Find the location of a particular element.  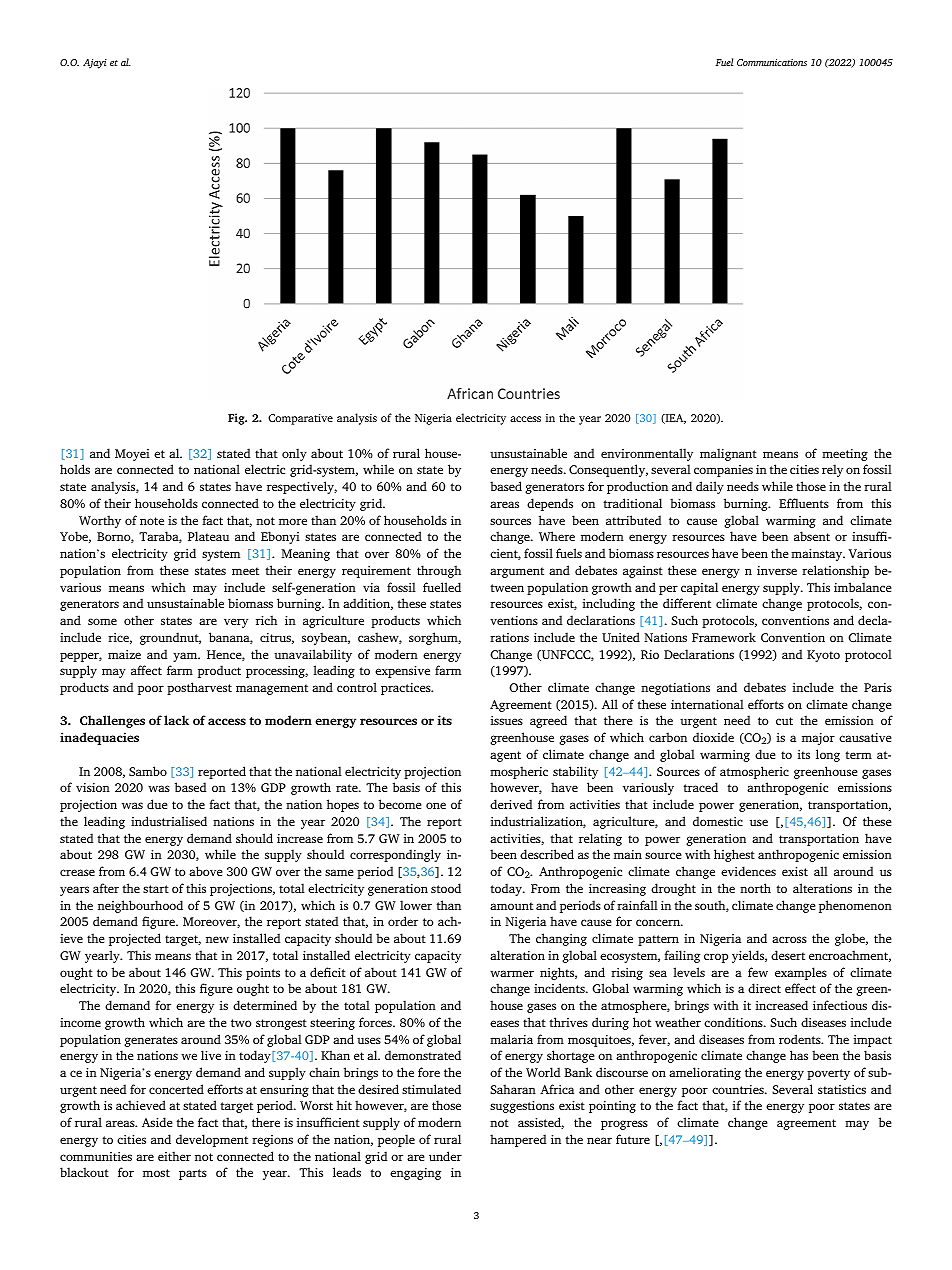

north is located at coordinates (755, 888).
